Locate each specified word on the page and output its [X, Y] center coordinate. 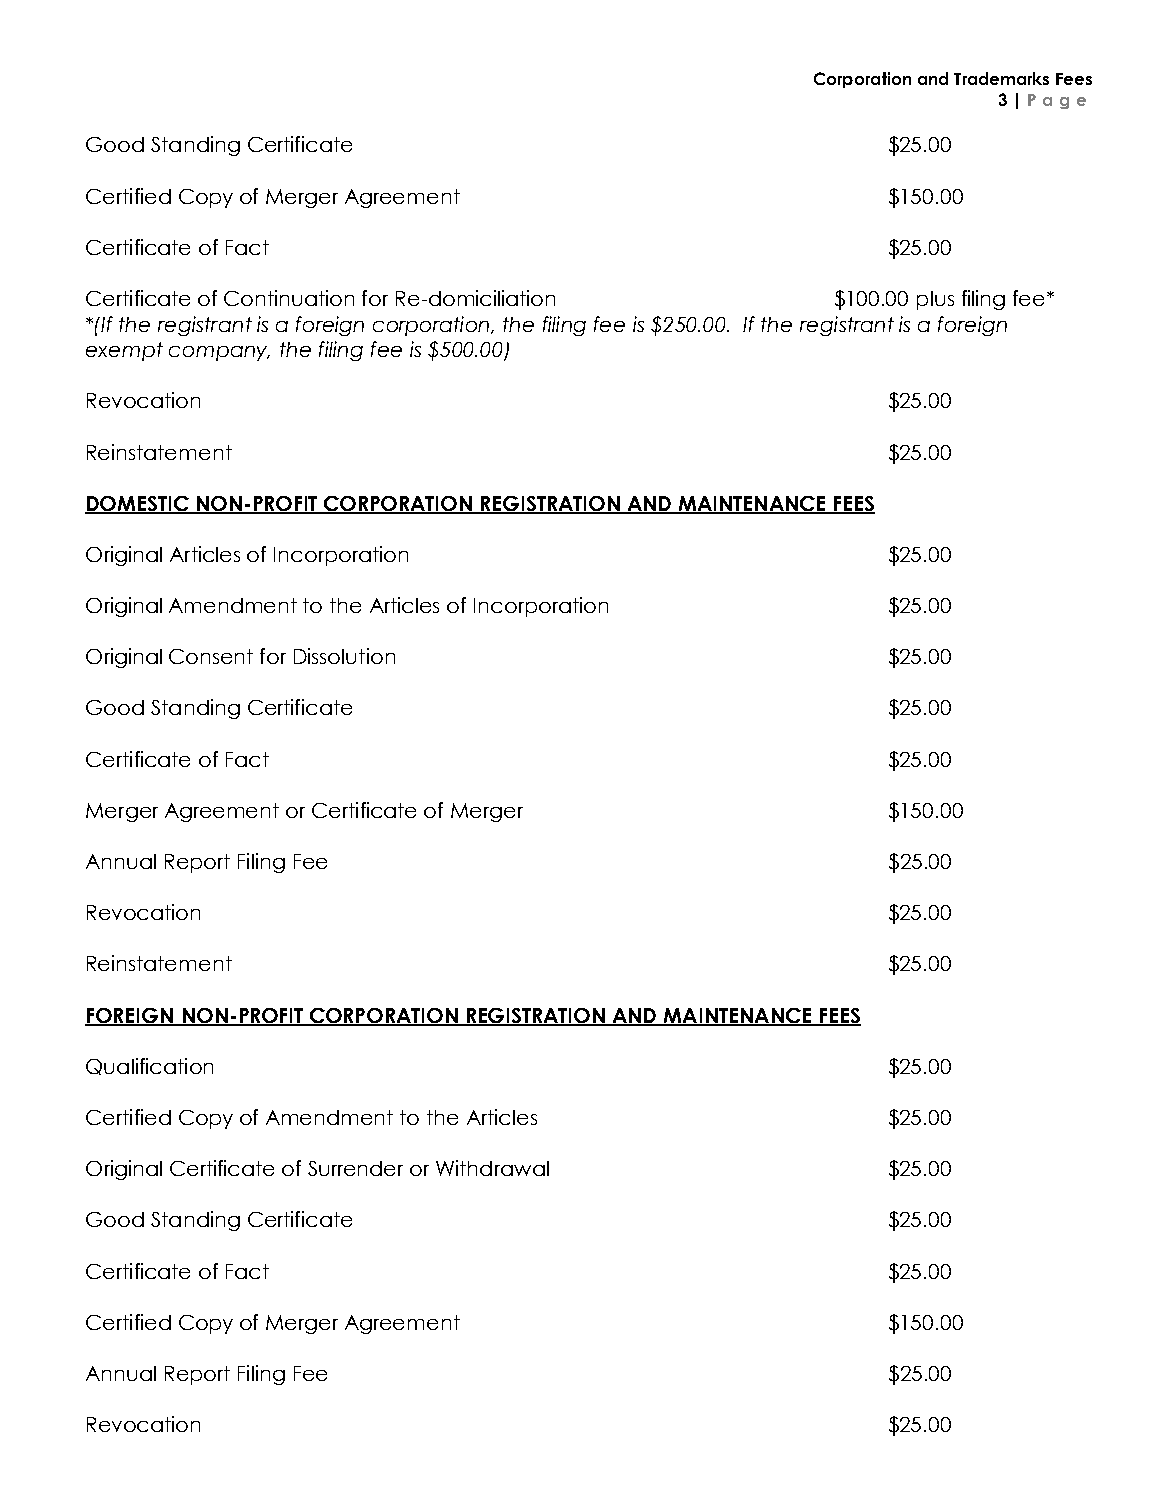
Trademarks [1001, 78]
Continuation [289, 298]
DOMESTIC [138, 504]
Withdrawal [492, 1168]
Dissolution [344, 656]
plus [935, 300]
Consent [211, 656]
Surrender [355, 1168]
